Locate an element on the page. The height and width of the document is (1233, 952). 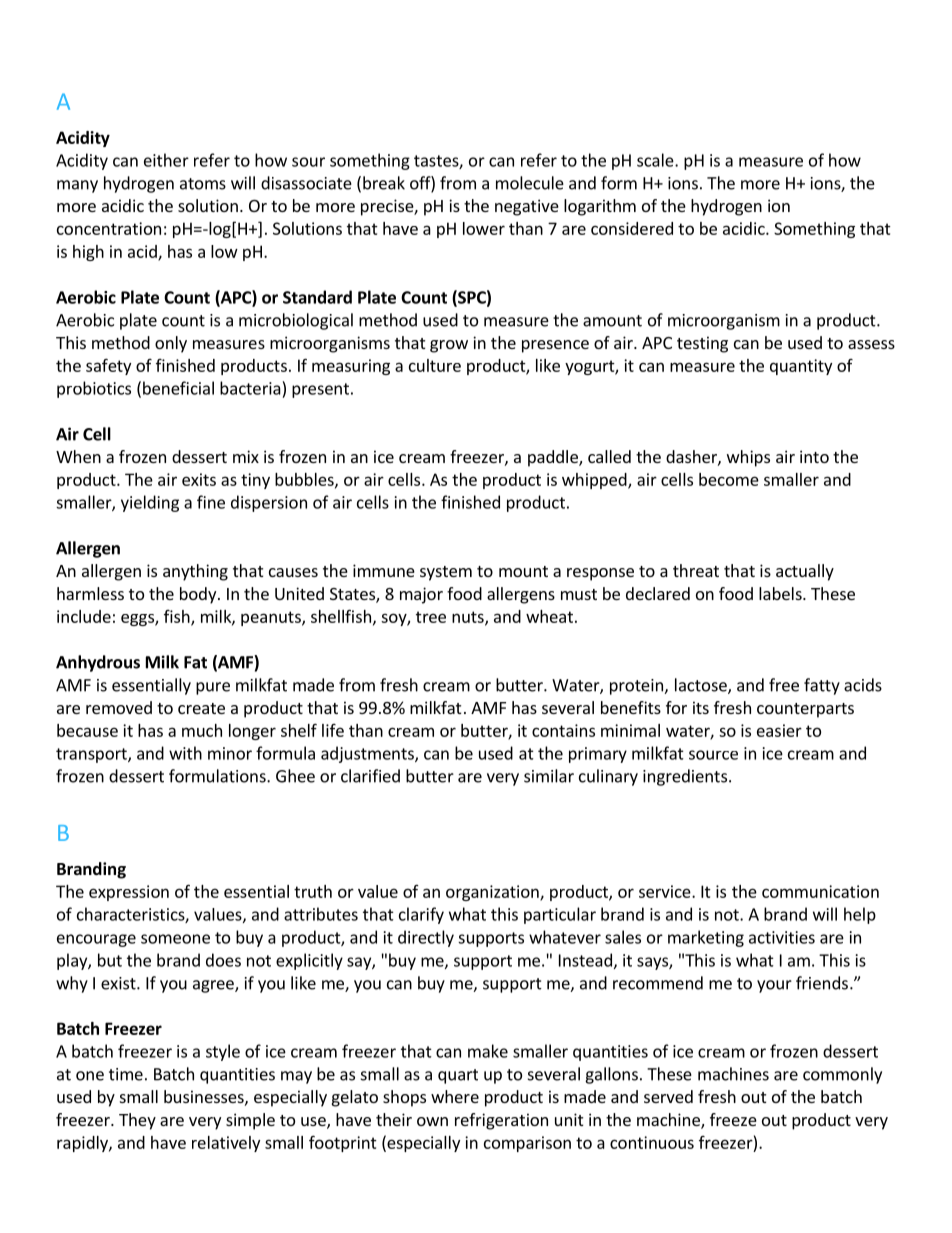
with is located at coordinates (185, 753).
